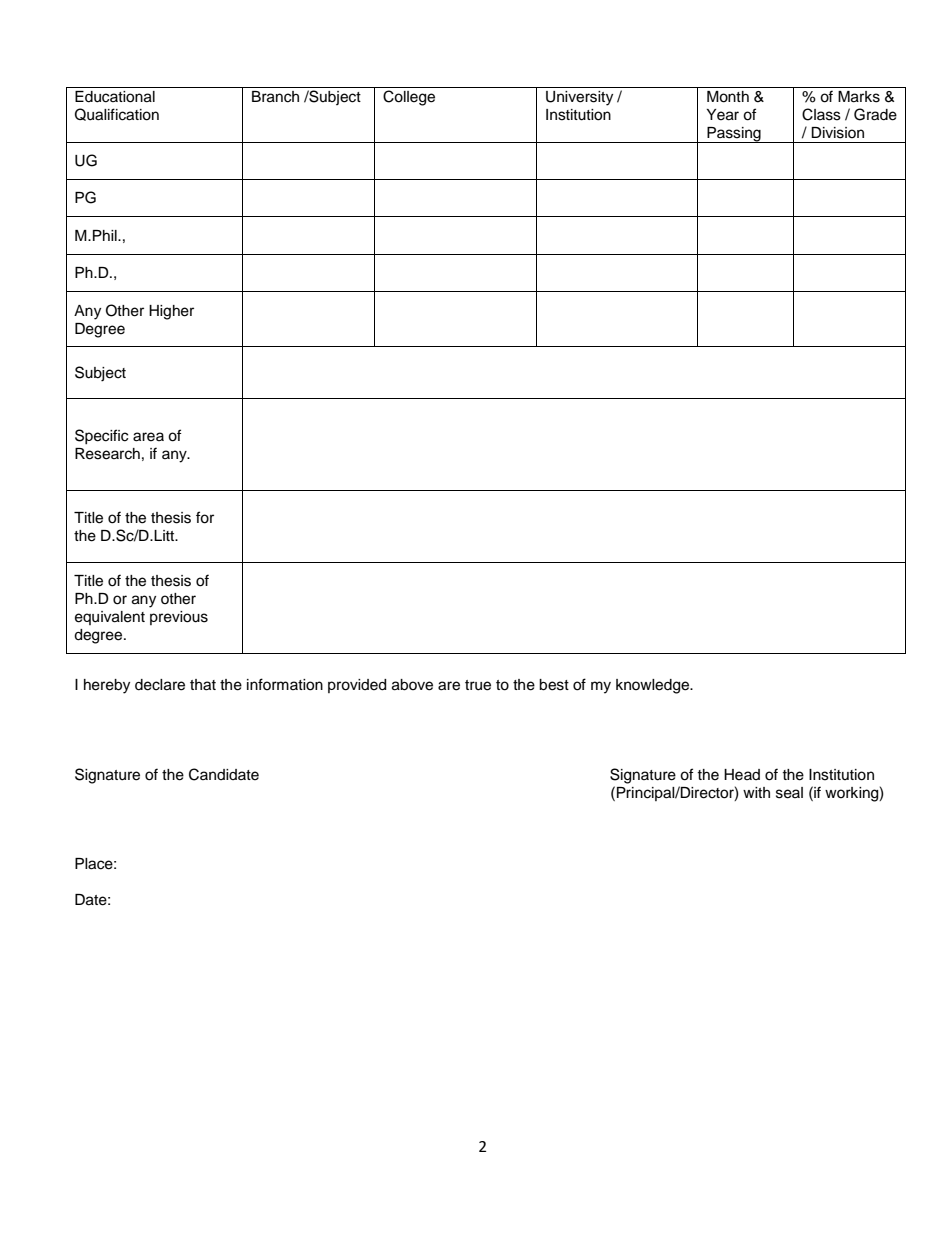 Image resolution: width=952 pixels, height=1233 pixels. Describe the element at coordinates (412, 685) in the screenshot. I see `above` at that location.
